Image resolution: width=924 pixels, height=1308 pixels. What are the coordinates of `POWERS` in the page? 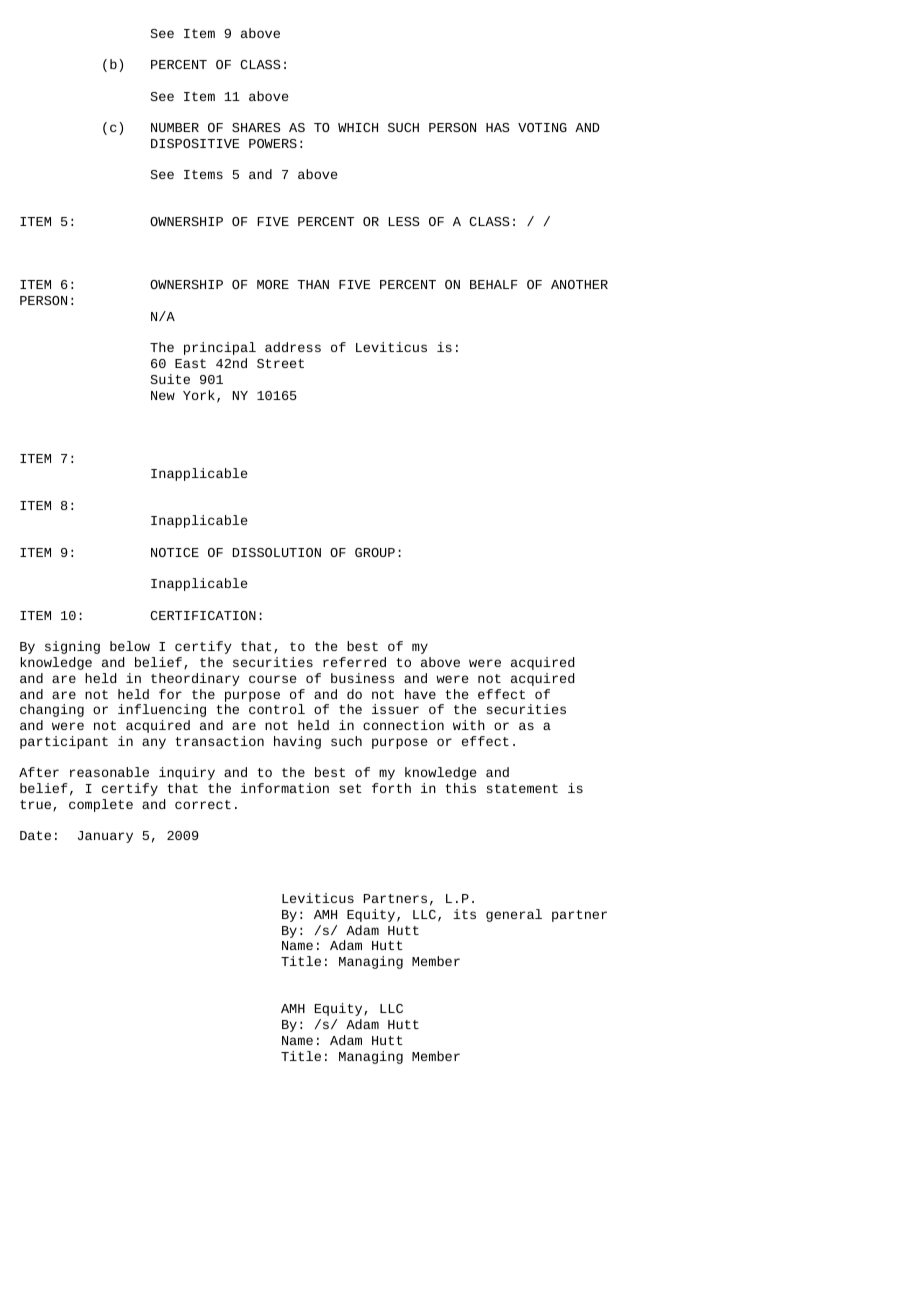 It's located at (273, 143).
